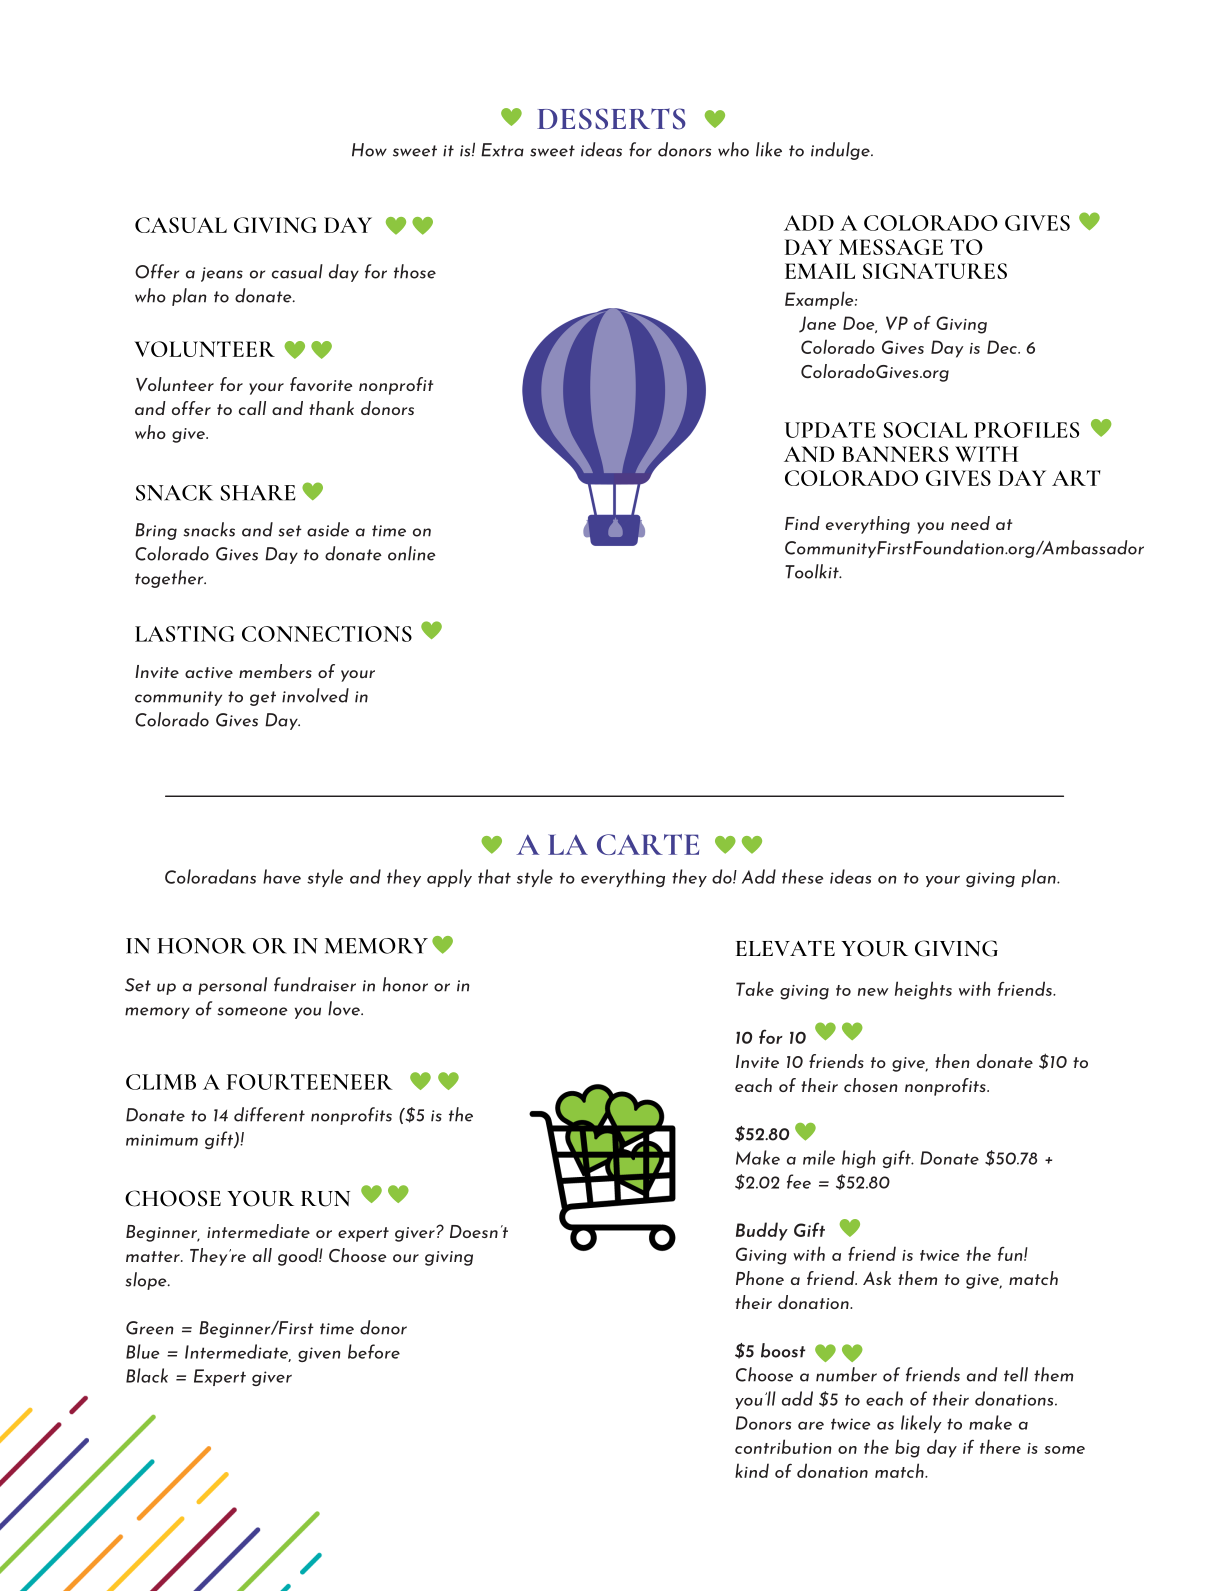 The width and height of the document is (1229, 1591). What do you see at coordinates (222, 274) in the document?
I see `jeans` at bounding box center [222, 274].
